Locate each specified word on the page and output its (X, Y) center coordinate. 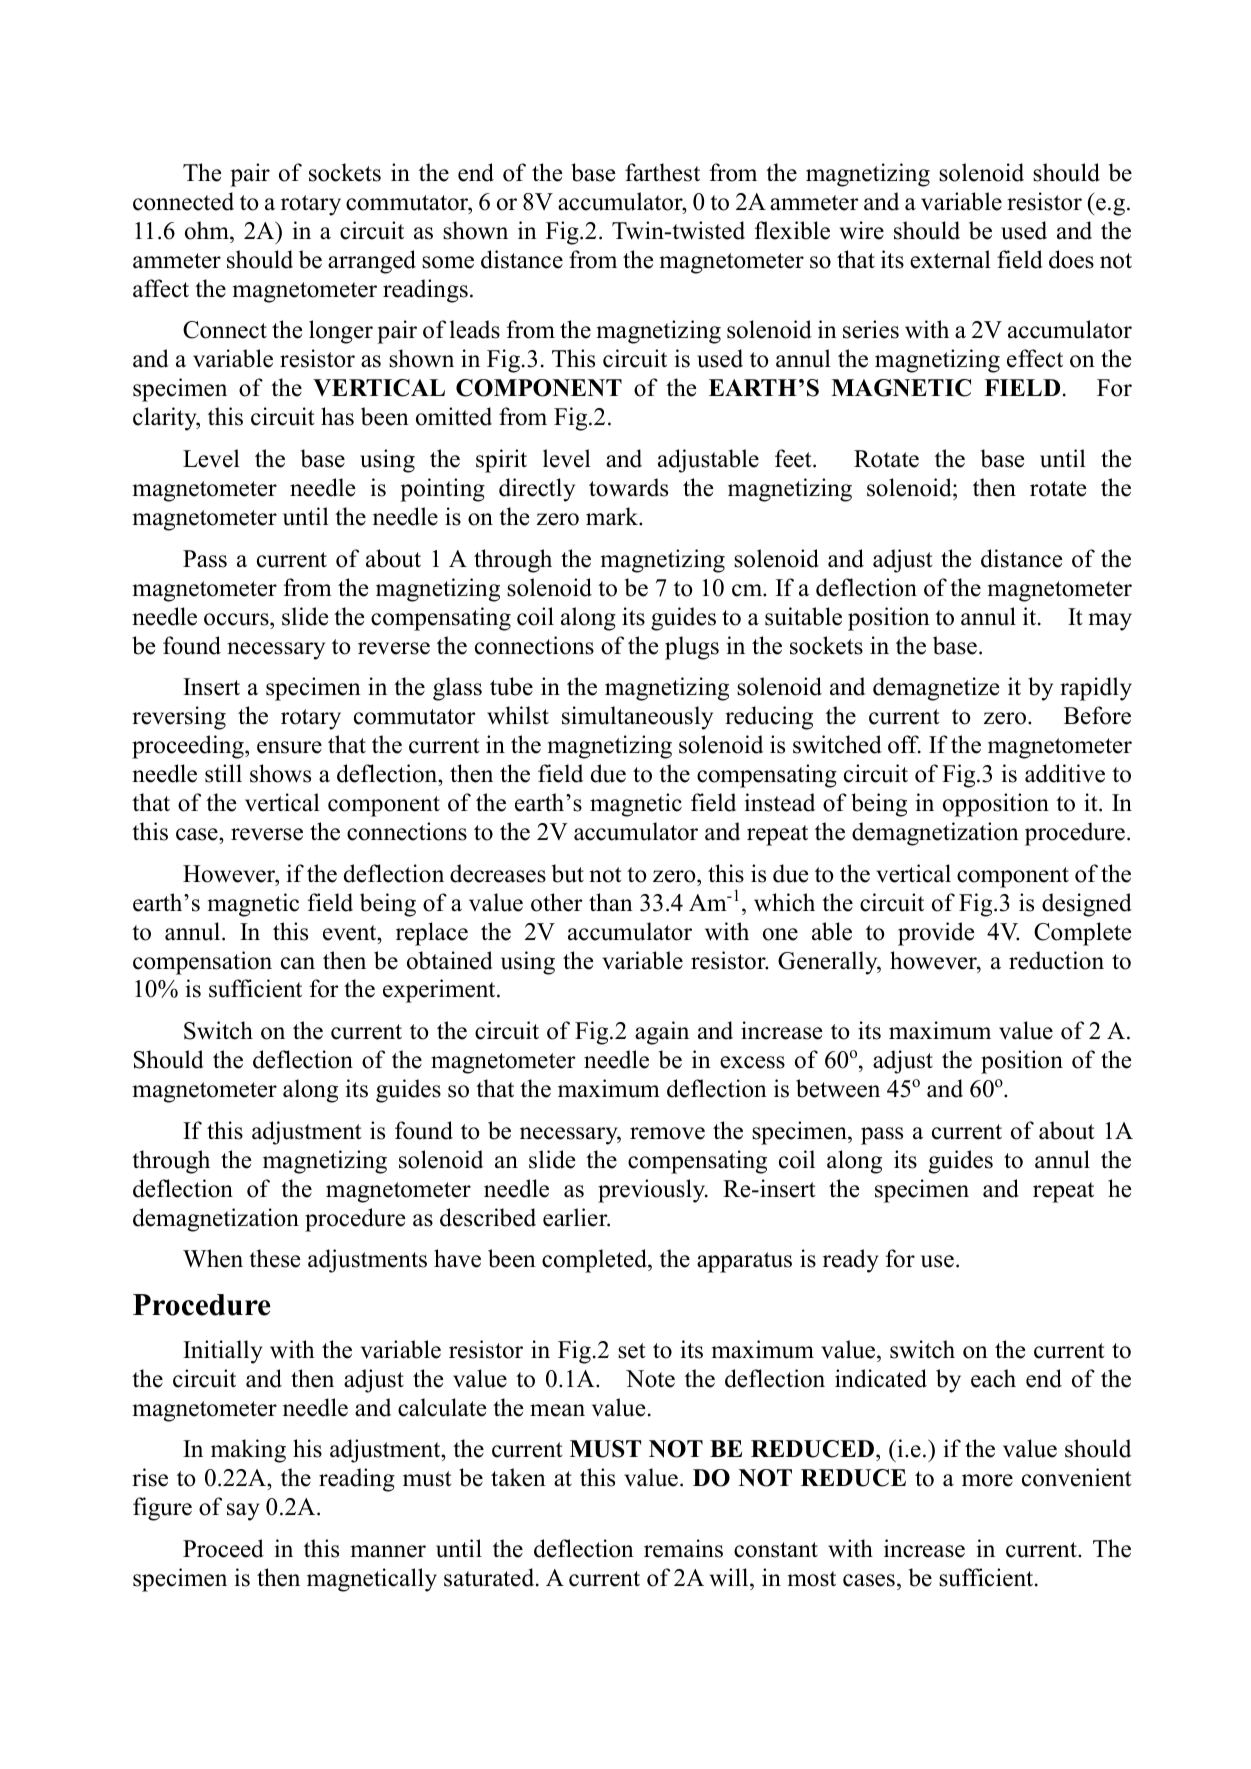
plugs (692, 648)
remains (683, 1548)
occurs (237, 619)
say (243, 1512)
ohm (208, 230)
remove (667, 1133)
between (838, 1088)
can (298, 963)
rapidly (1096, 689)
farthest (662, 172)
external (950, 259)
